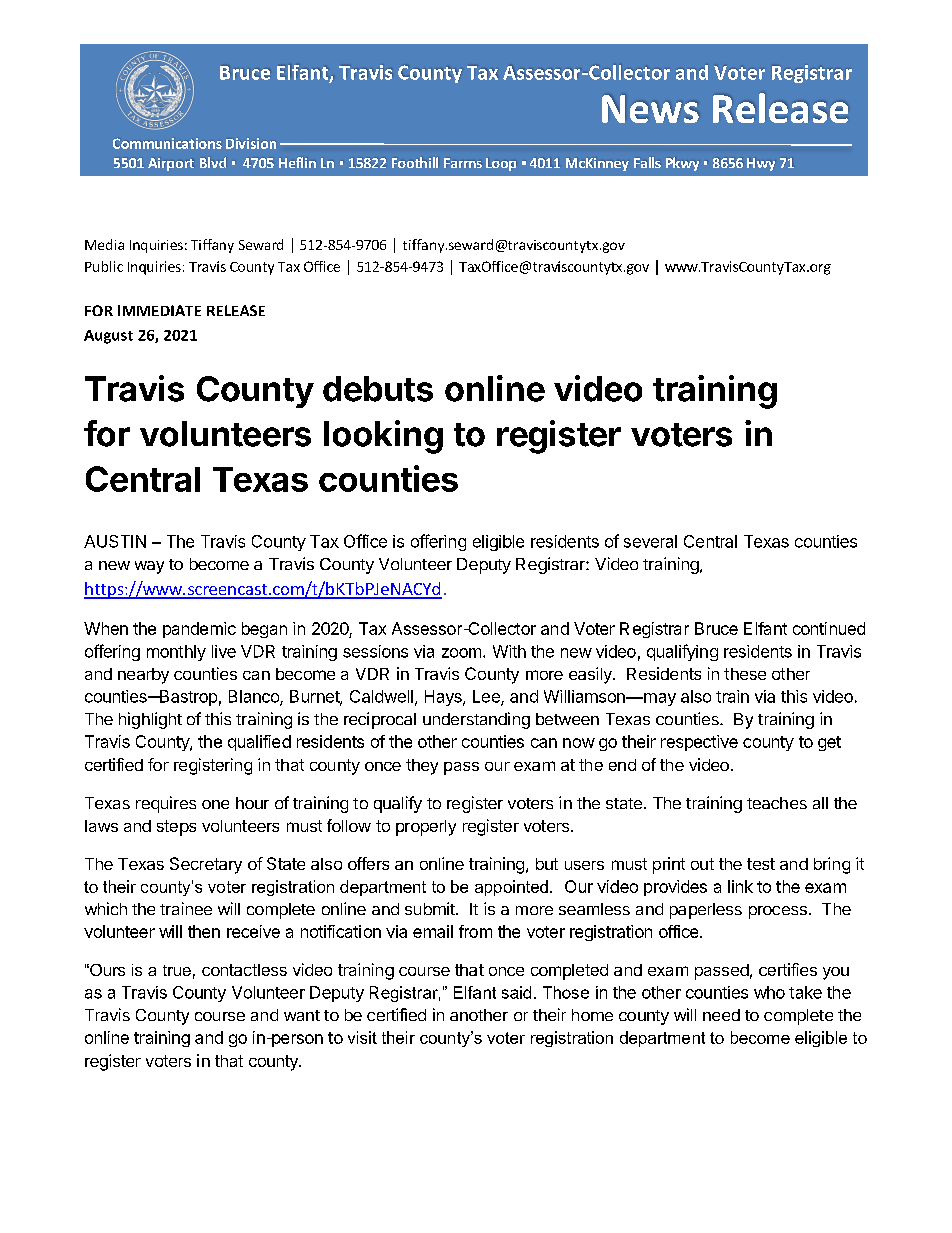 This screenshot has height=1233, width=952. I want to click on true, so click(177, 970).
